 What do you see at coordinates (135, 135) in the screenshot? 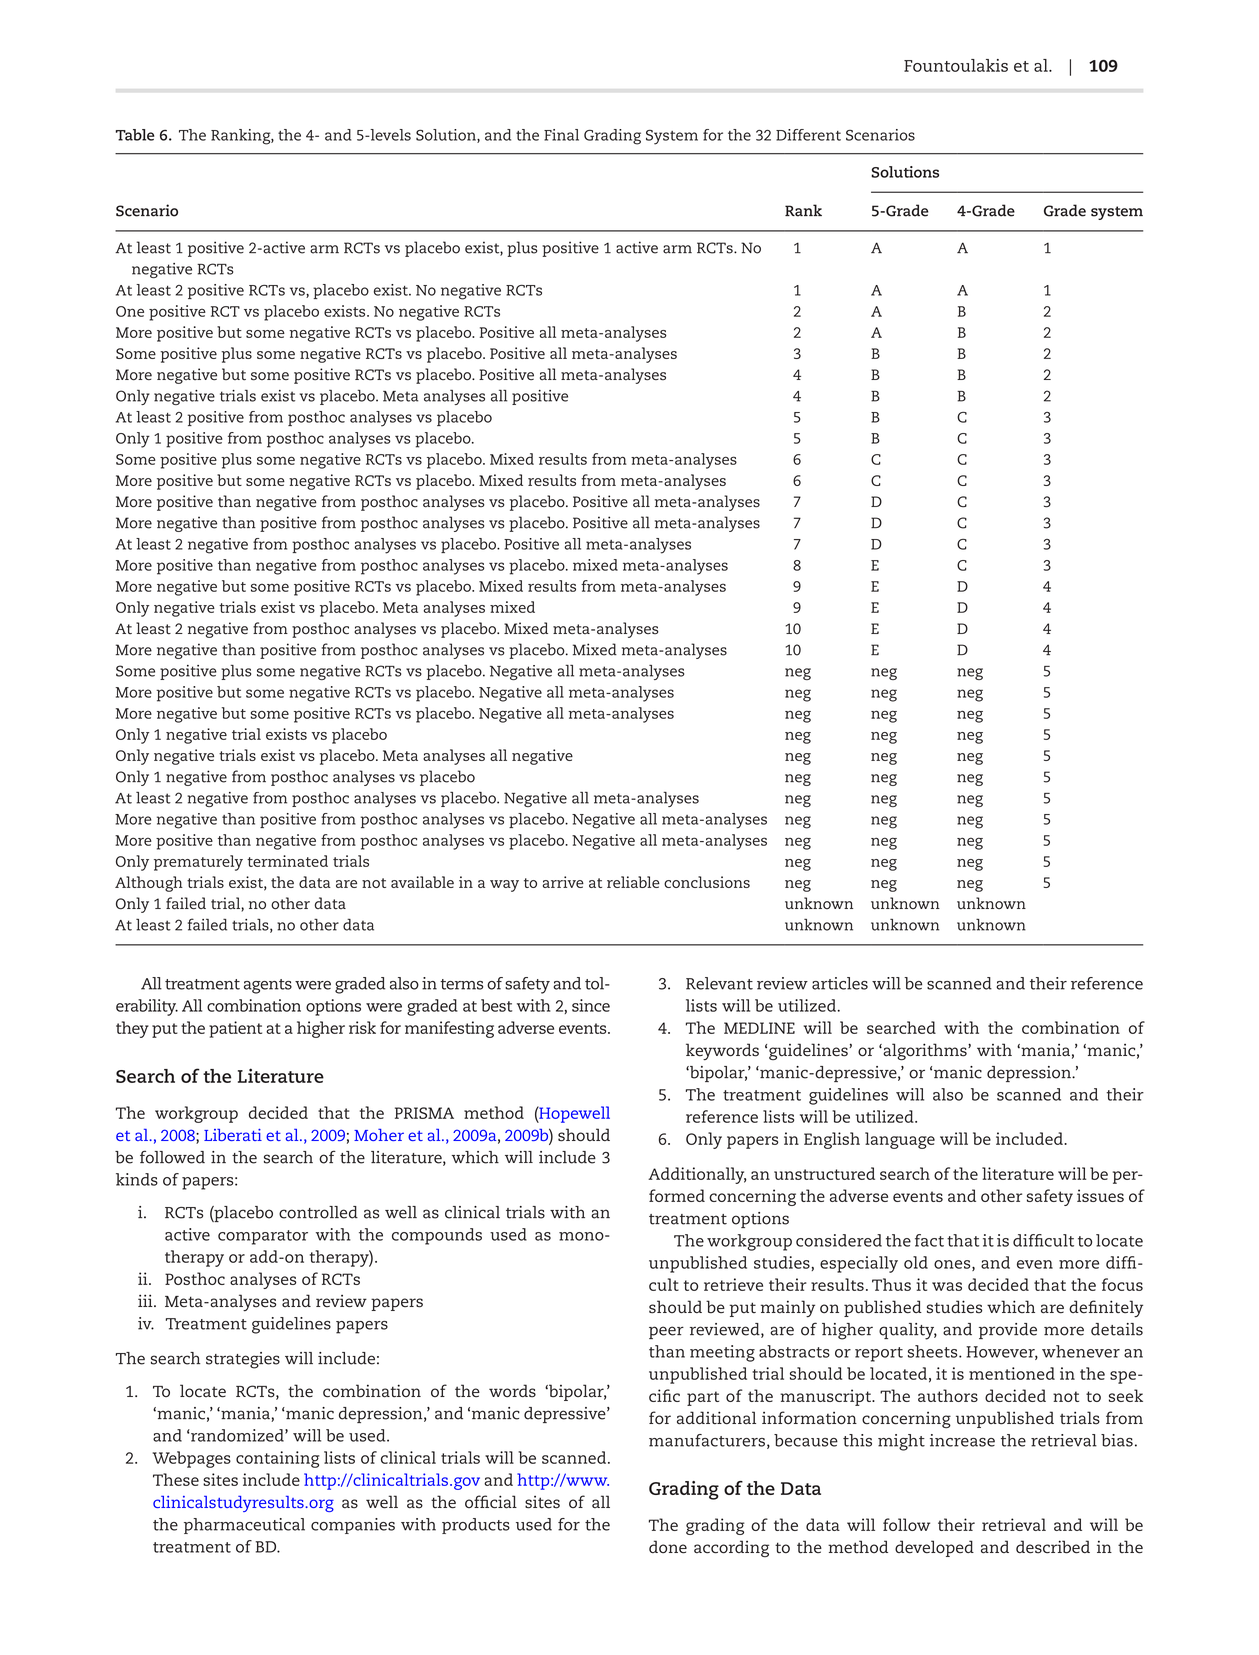
I see `Table` at bounding box center [135, 135].
